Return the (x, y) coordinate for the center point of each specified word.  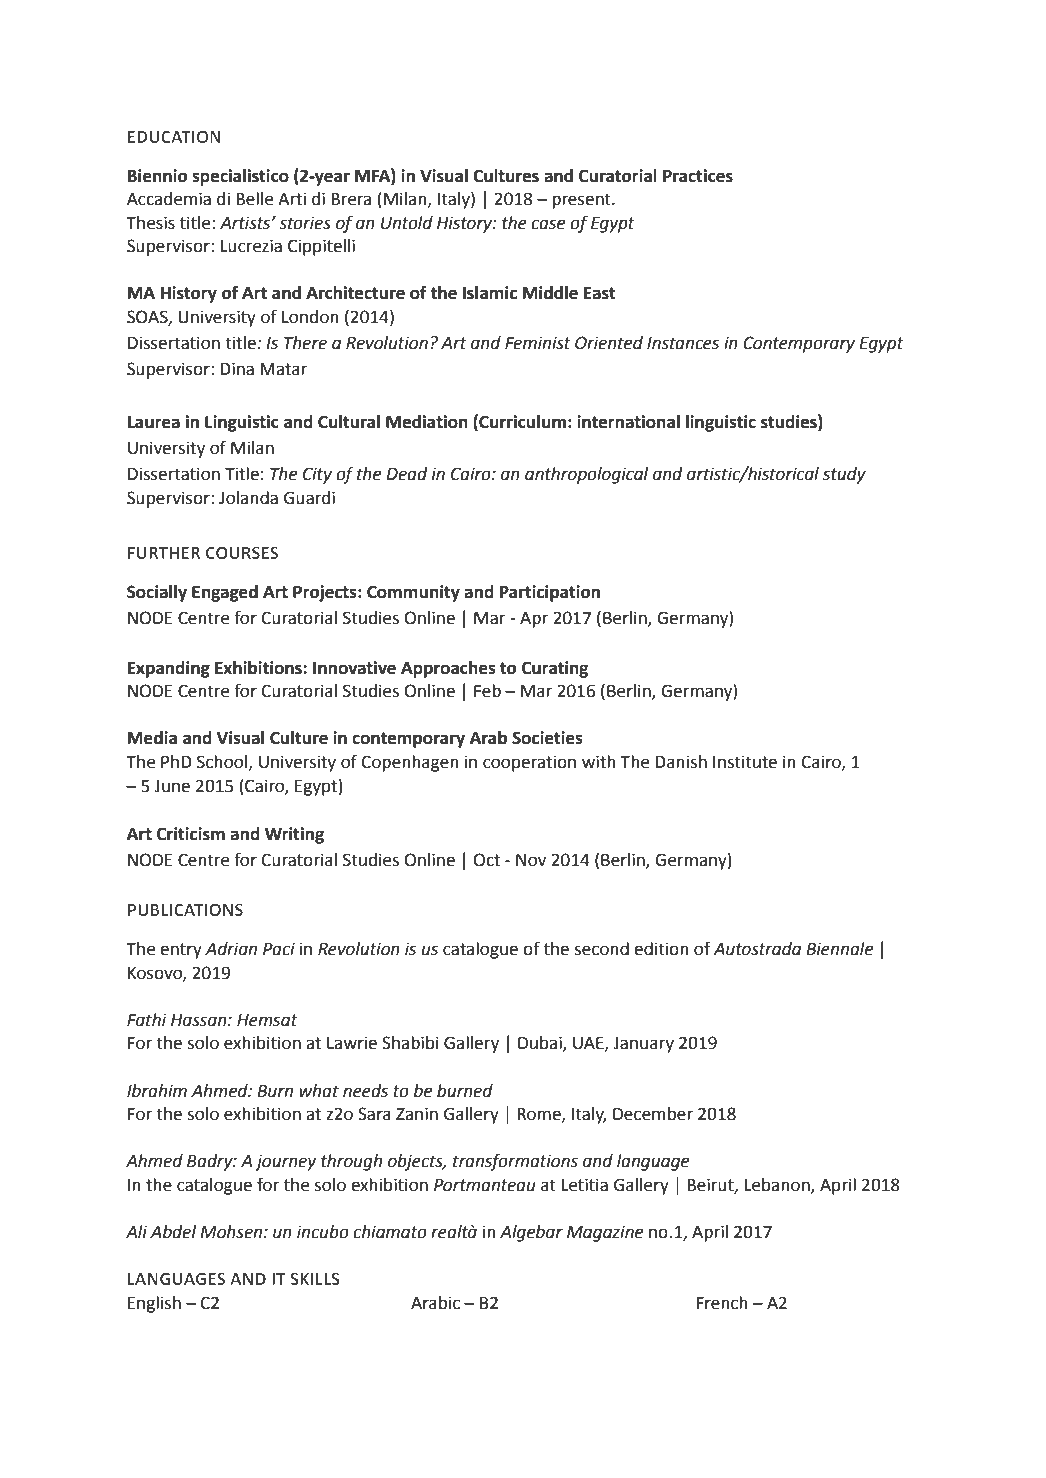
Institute (745, 762)
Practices (698, 176)
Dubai (541, 1044)
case (548, 224)
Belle (255, 199)
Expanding (169, 669)
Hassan (200, 1020)
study (844, 475)
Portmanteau (485, 1185)
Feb (487, 691)
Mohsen (232, 1232)
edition (661, 949)
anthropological (586, 475)
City (317, 475)
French (722, 1303)
